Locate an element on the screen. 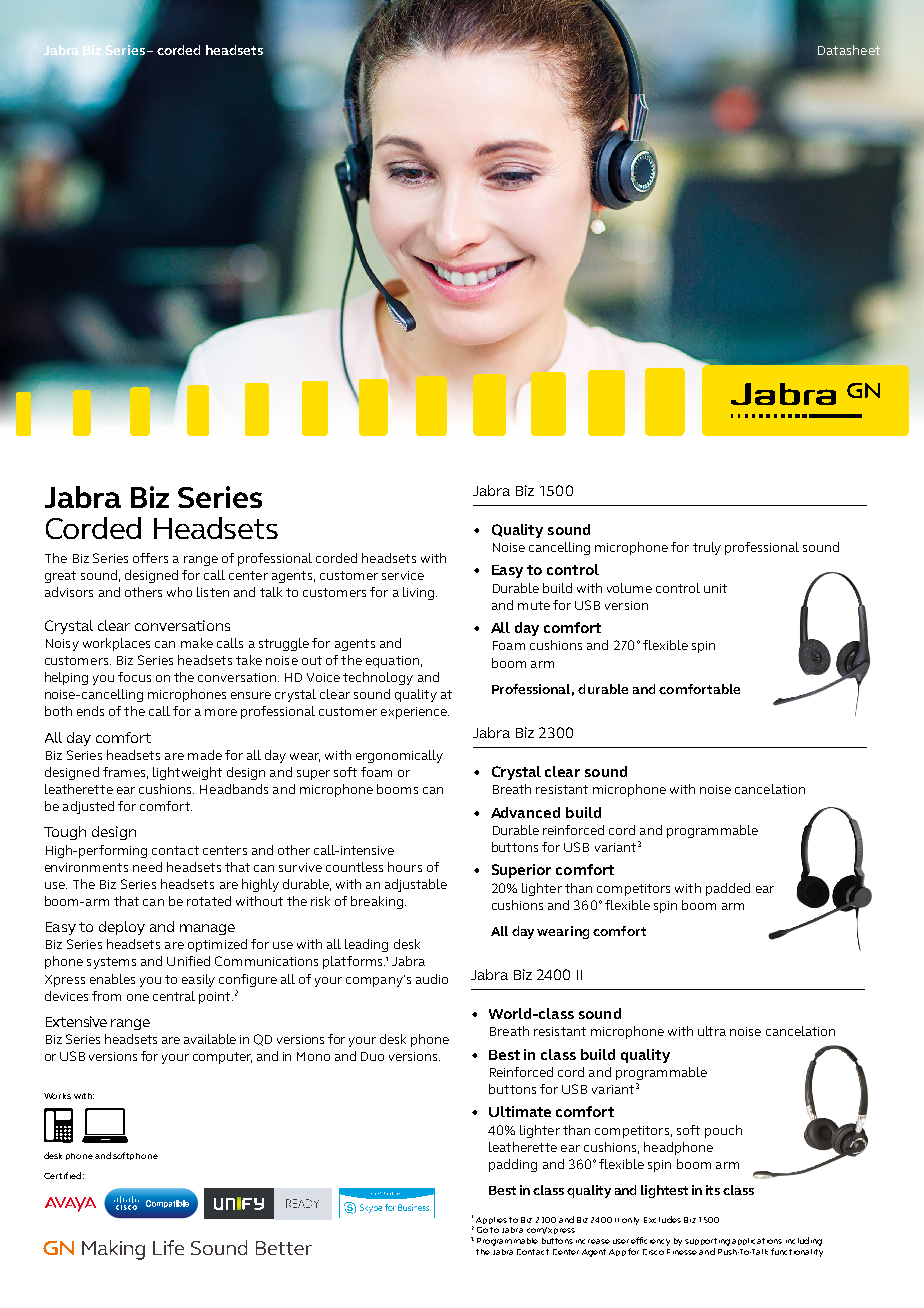  offers is located at coordinates (150, 558).
